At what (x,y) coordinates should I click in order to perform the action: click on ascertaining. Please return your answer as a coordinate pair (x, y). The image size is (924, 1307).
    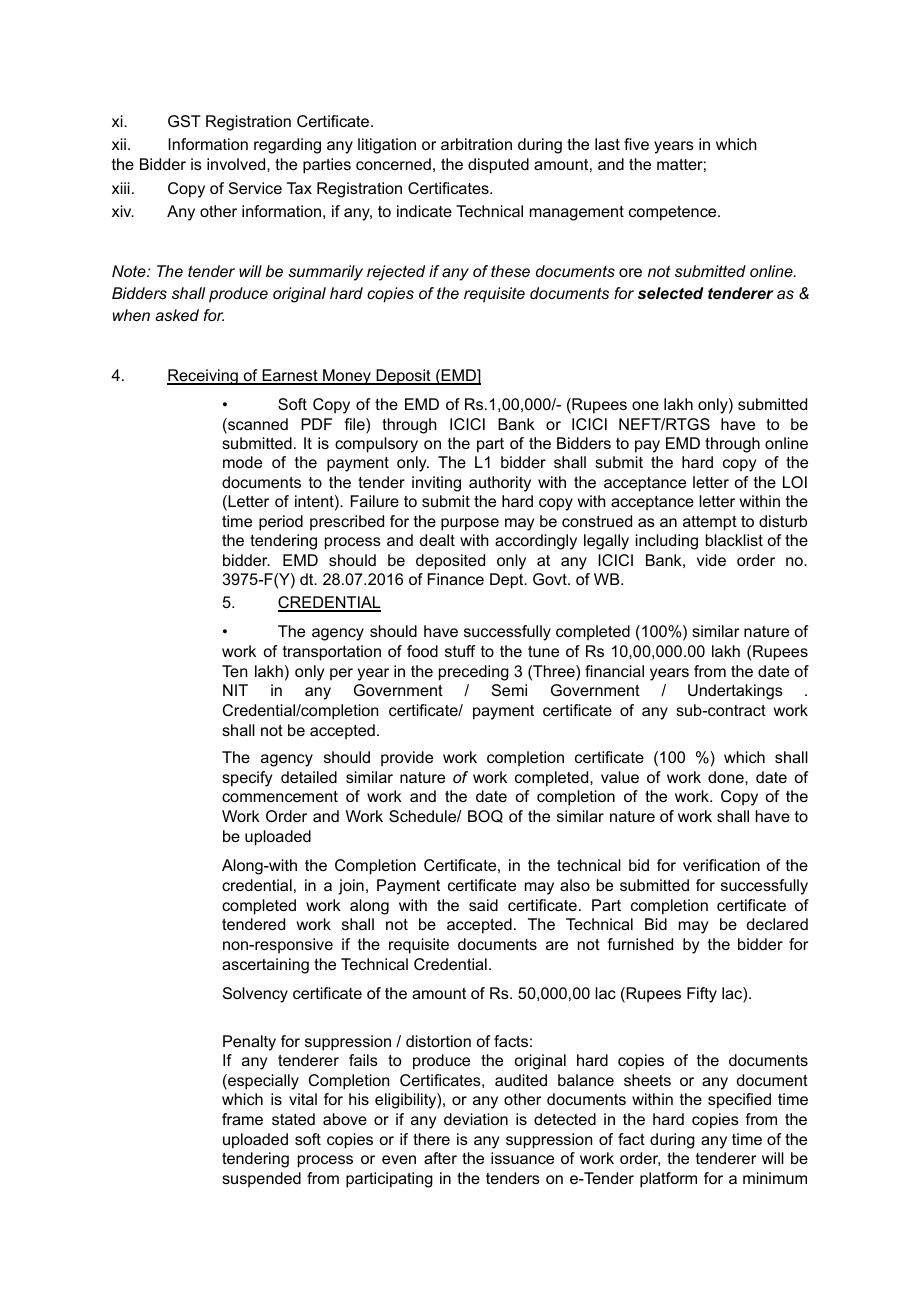
    Looking at the image, I should click on (265, 966).
